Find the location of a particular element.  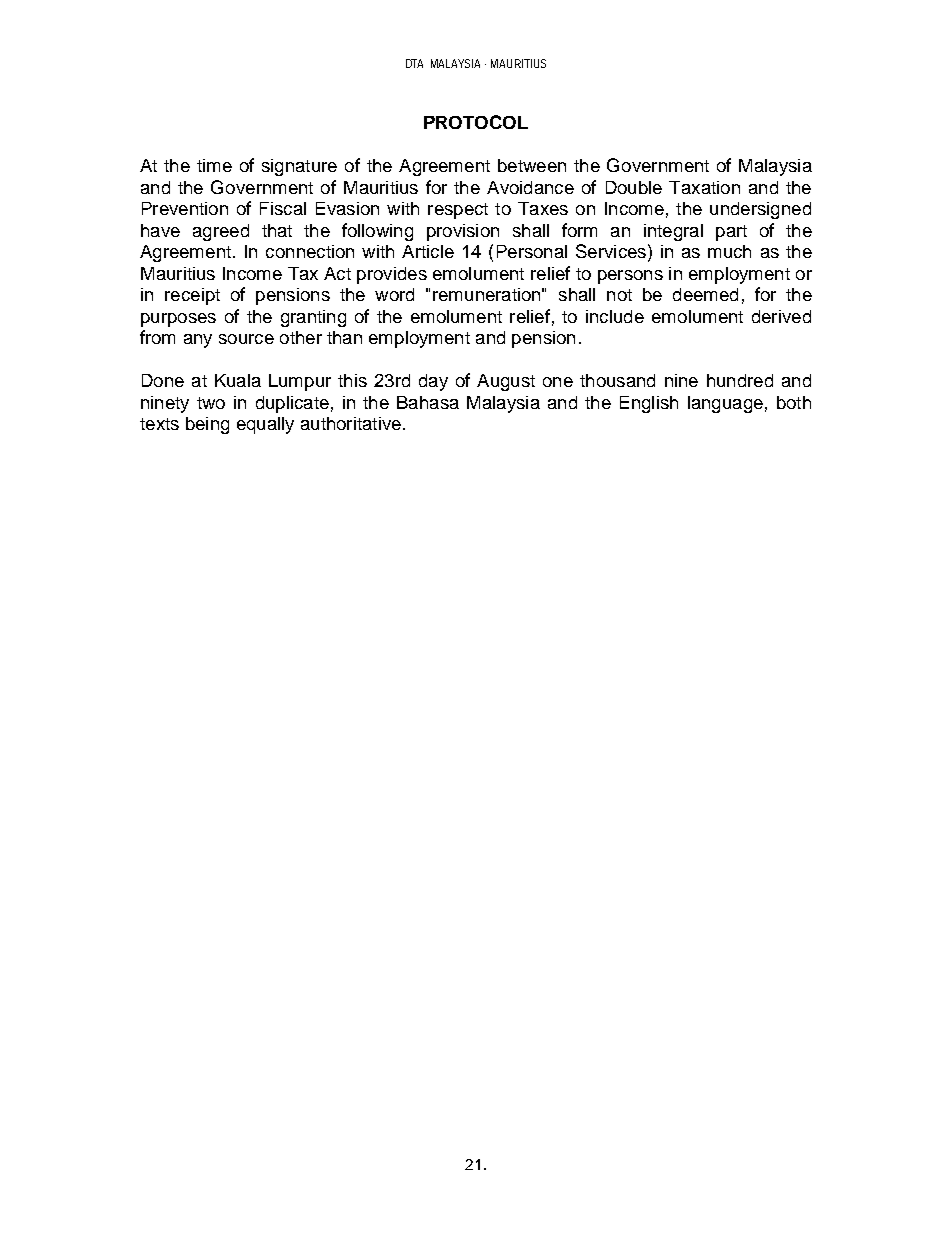

Taxation is located at coordinates (704, 187).
